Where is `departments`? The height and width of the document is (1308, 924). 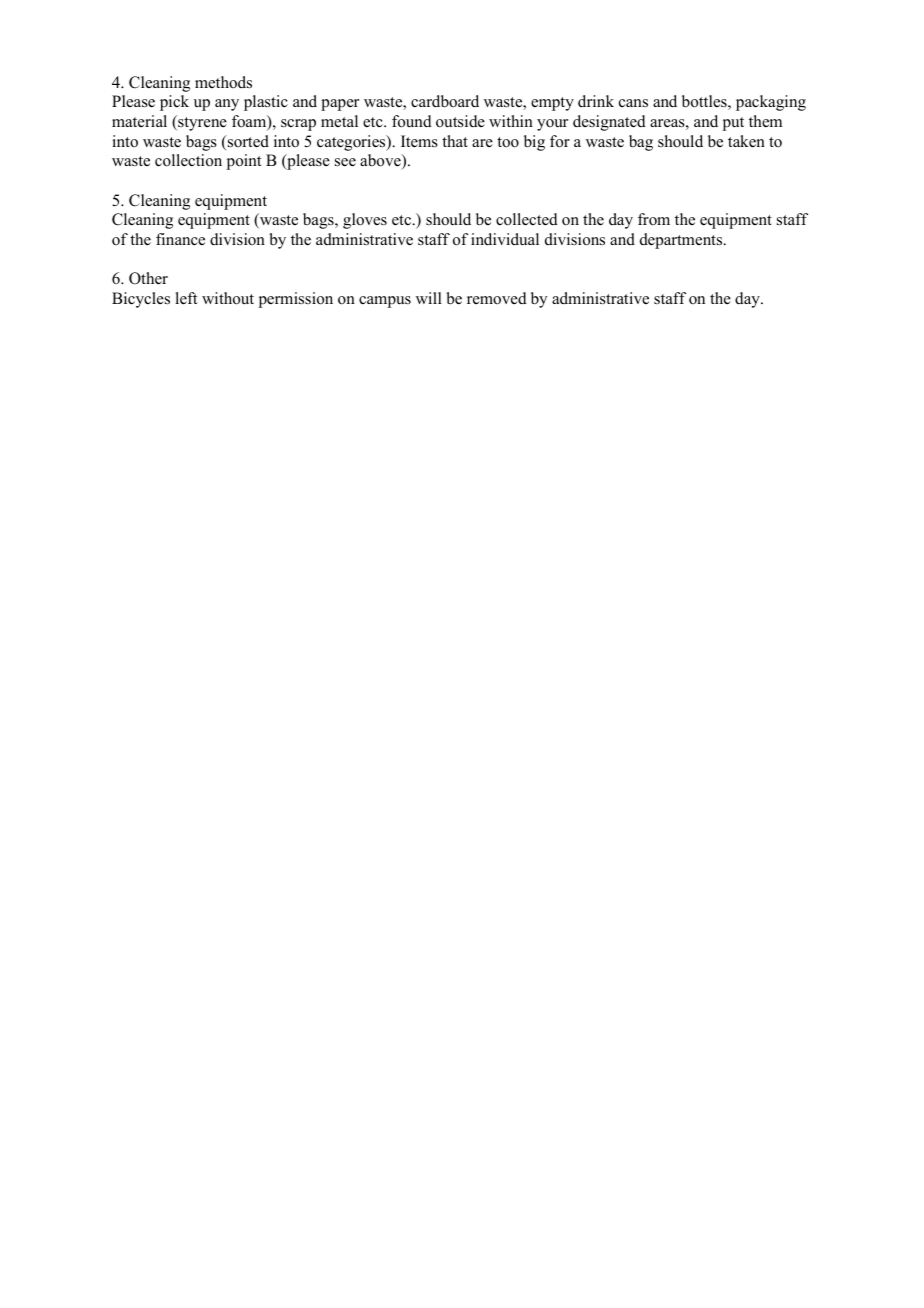
departments is located at coordinates (682, 241).
